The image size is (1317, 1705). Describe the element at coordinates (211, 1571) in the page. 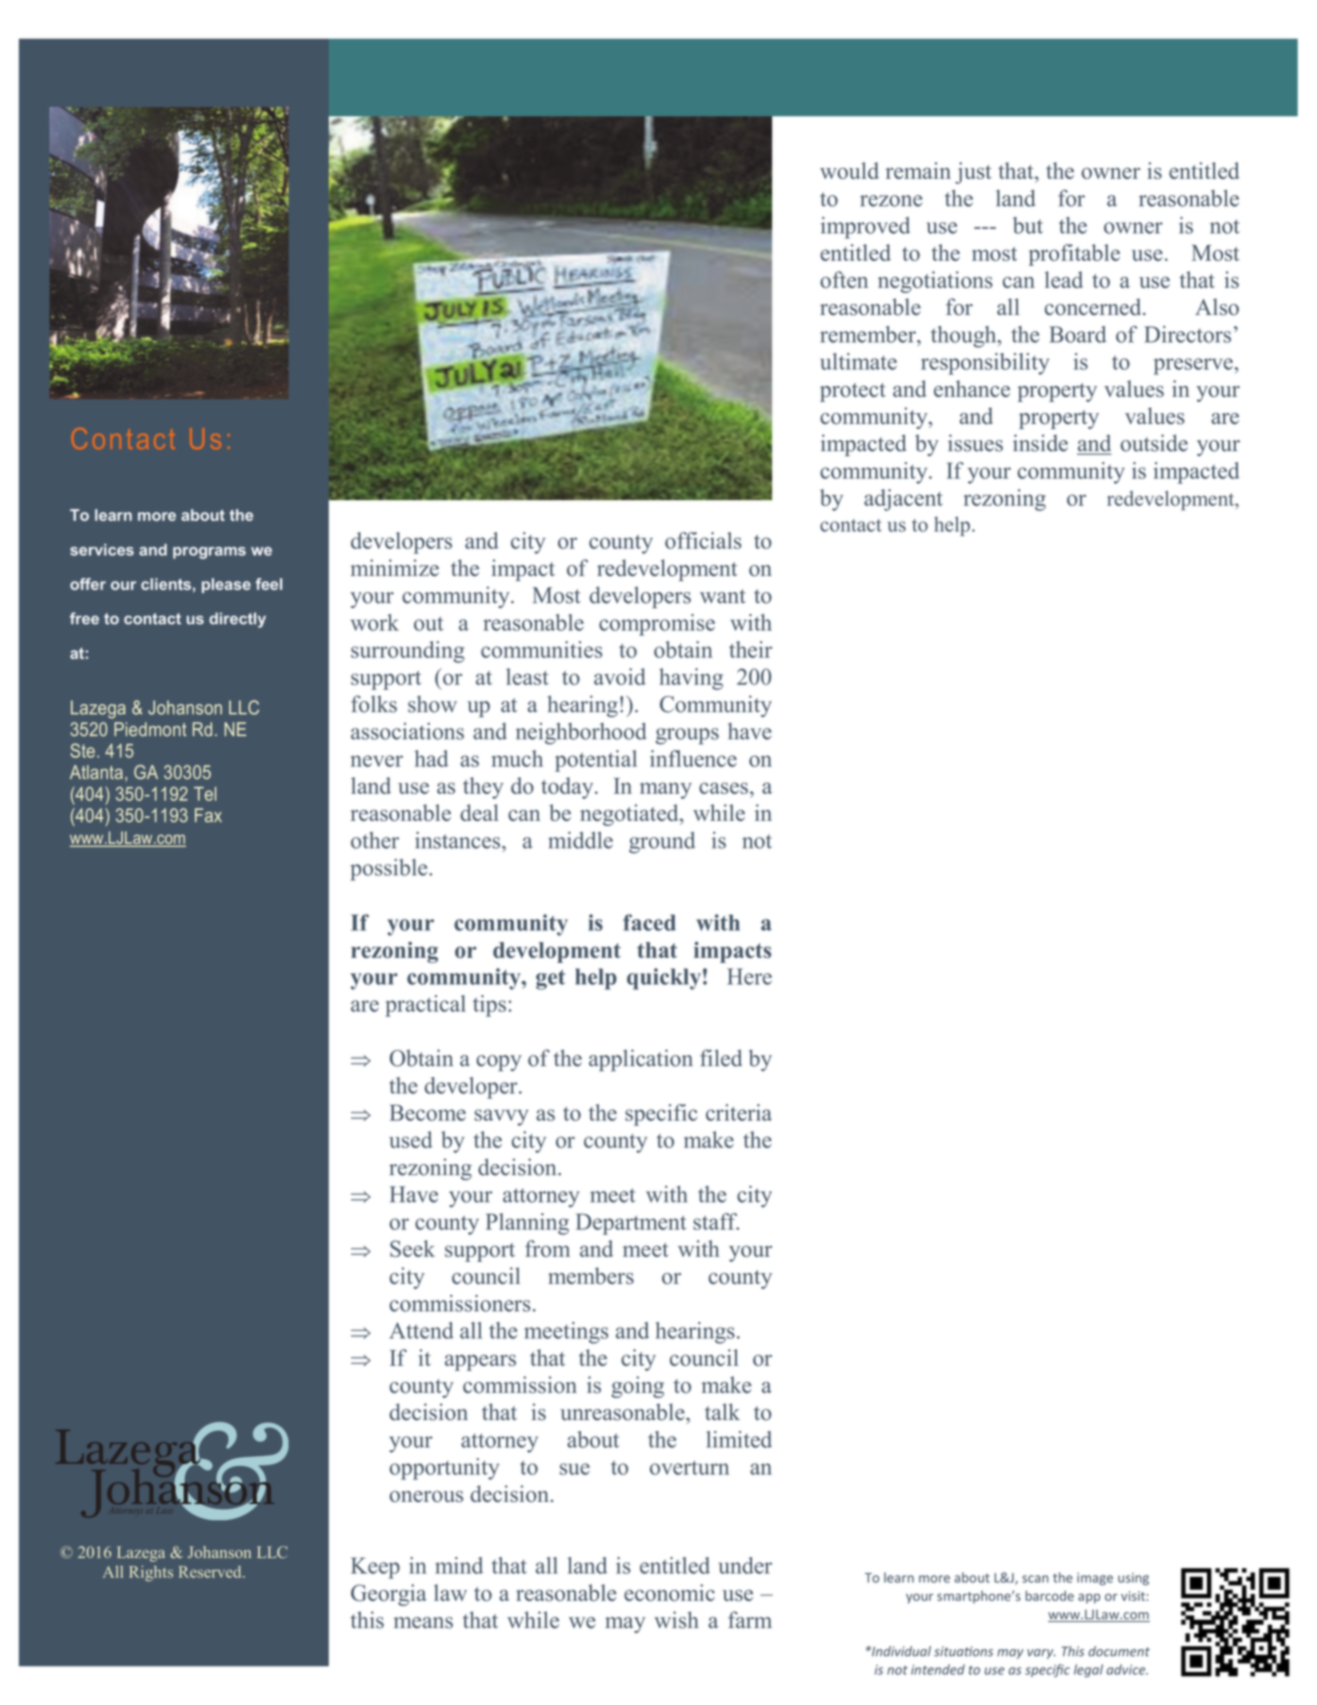

I see `Reserved` at that location.
